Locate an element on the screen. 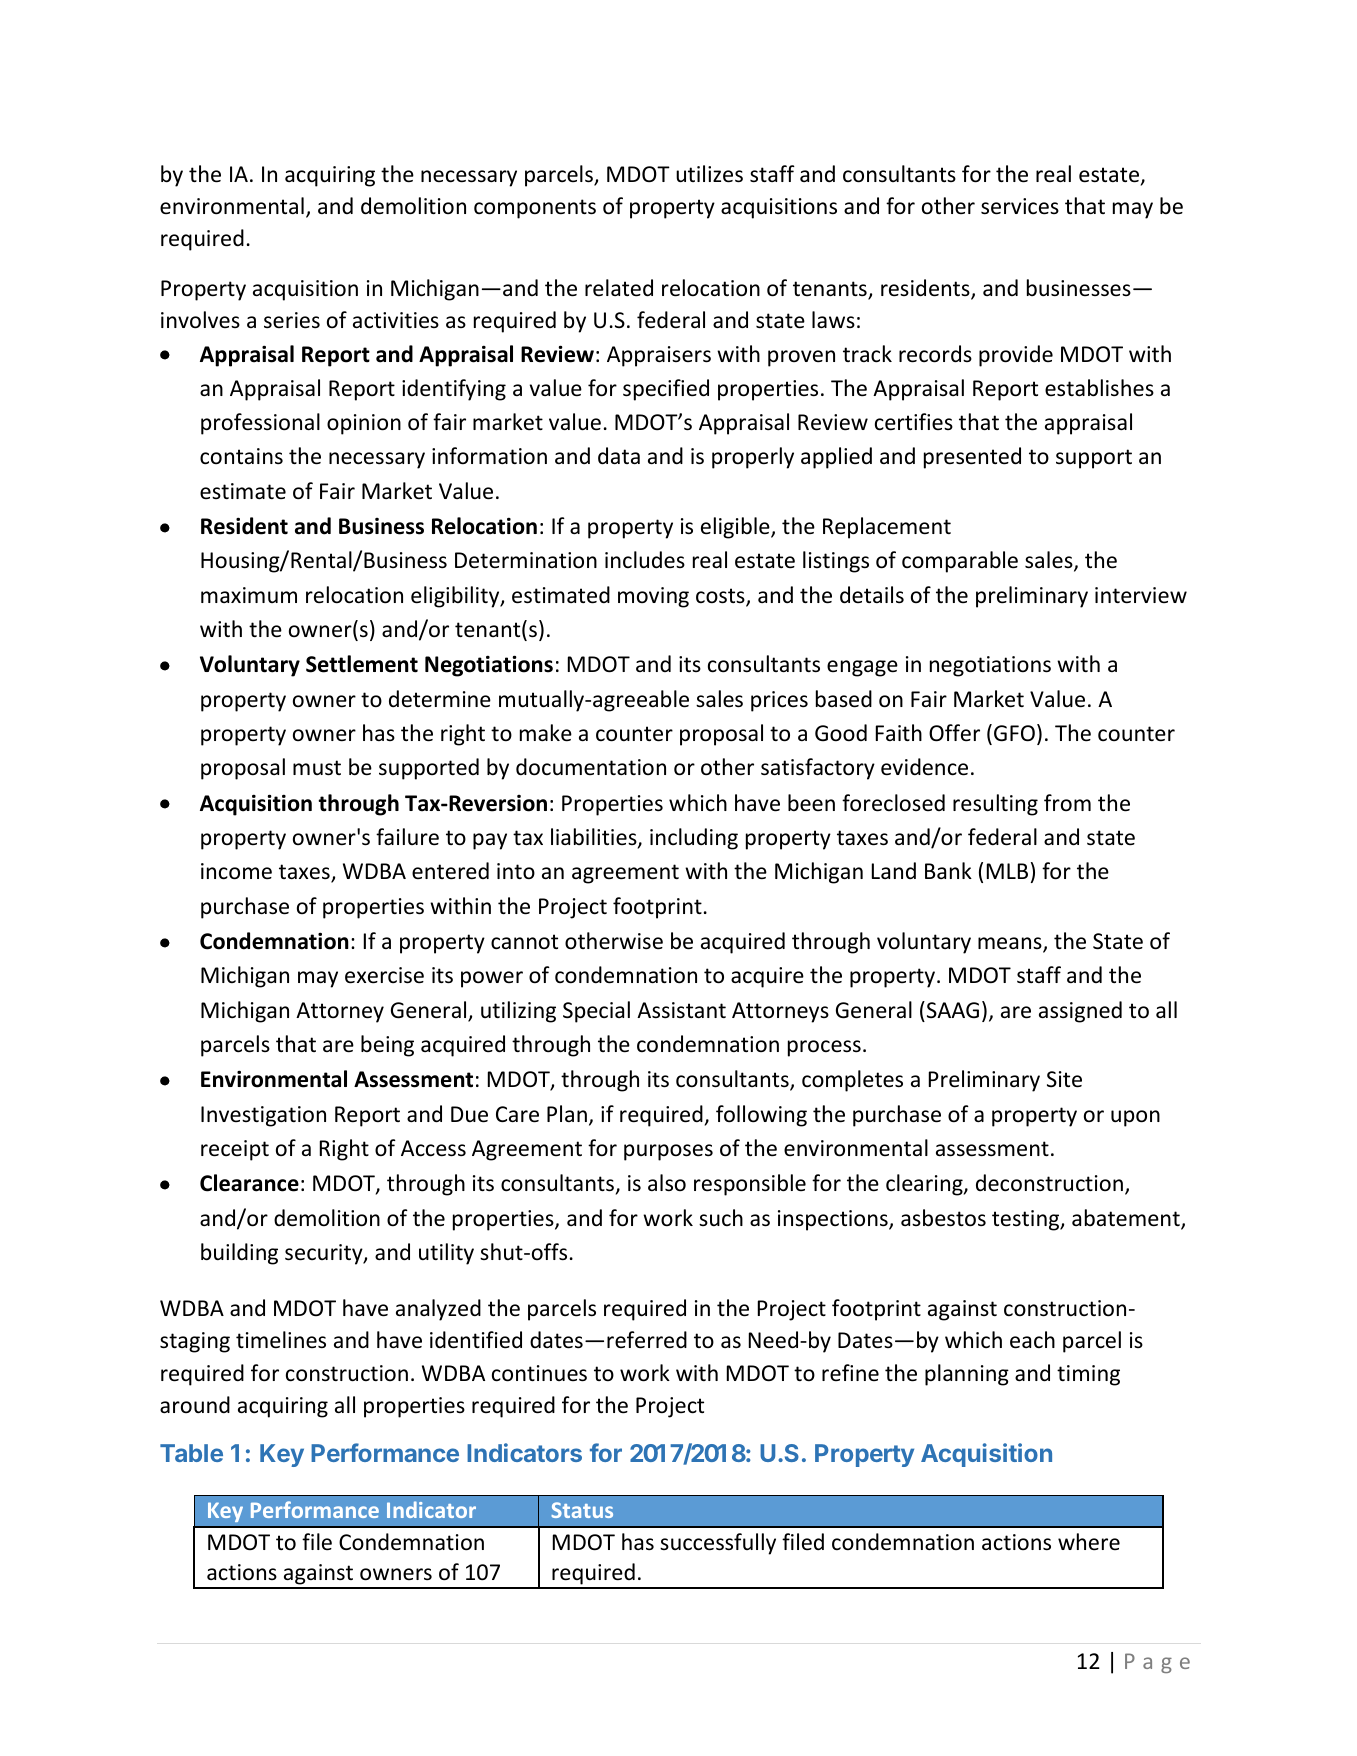 The height and width of the screenshot is (1756, 1357). series is located at coordinates (292, 320).
